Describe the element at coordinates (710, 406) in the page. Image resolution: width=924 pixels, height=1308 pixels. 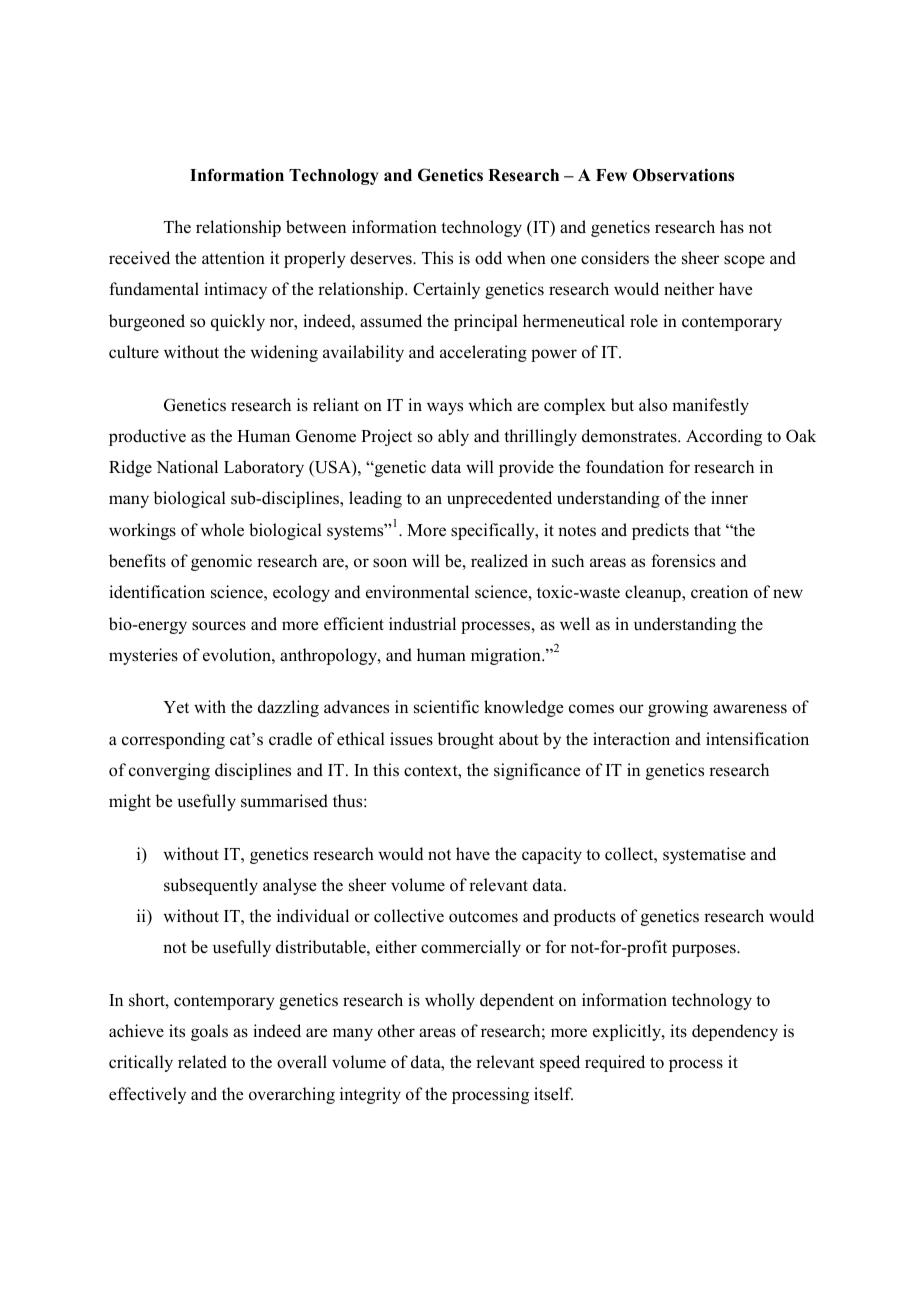
I see `manifestly` at that location.
